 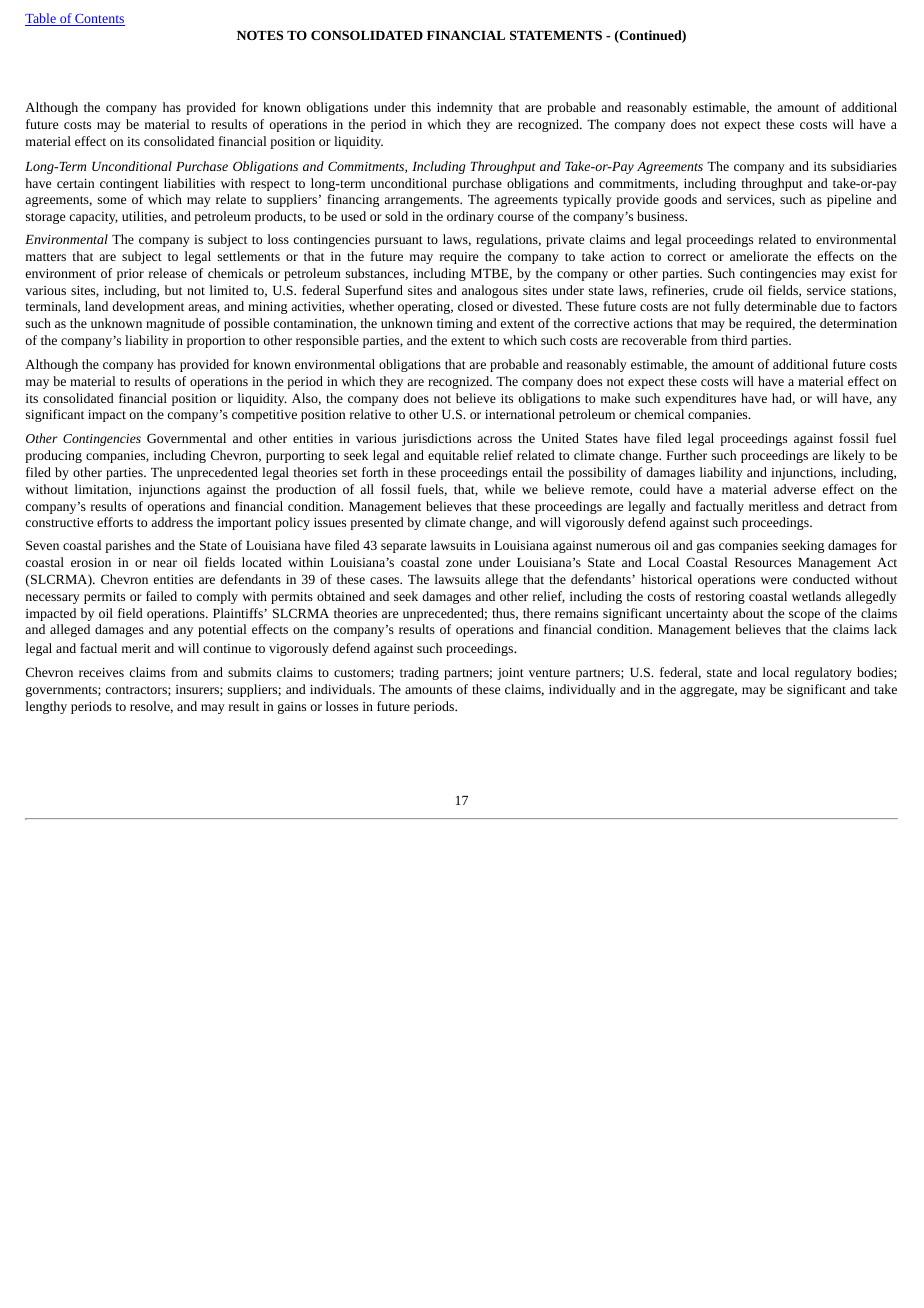 What do you see at coordinates (419, 673) in the screenshot?
I see `trading` at bounding box center [419, 673].
